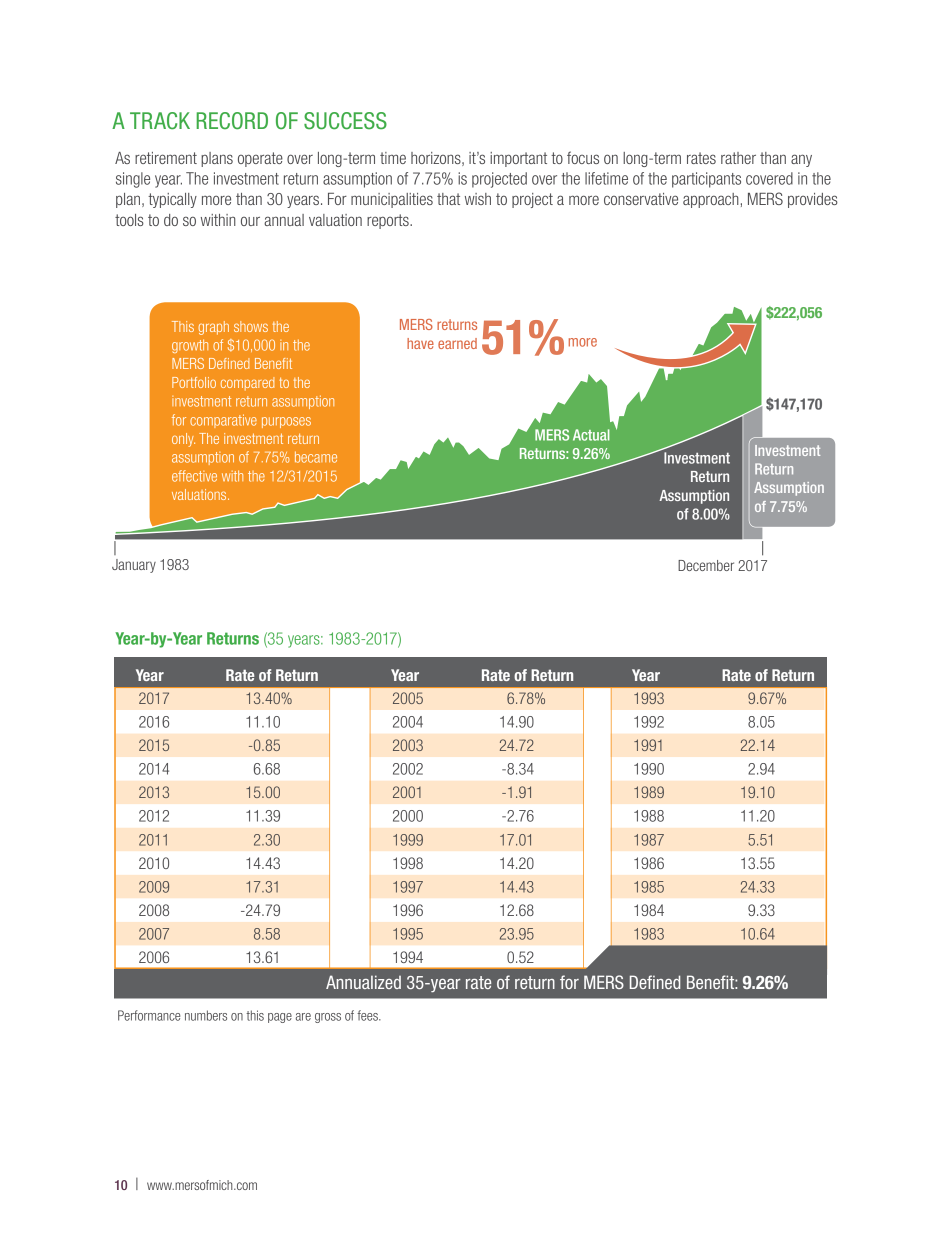 This screenshot has width=952, height=1233. Describe the element at coordinates (213, 328) in the screenshot. I see `graph` at that location.
